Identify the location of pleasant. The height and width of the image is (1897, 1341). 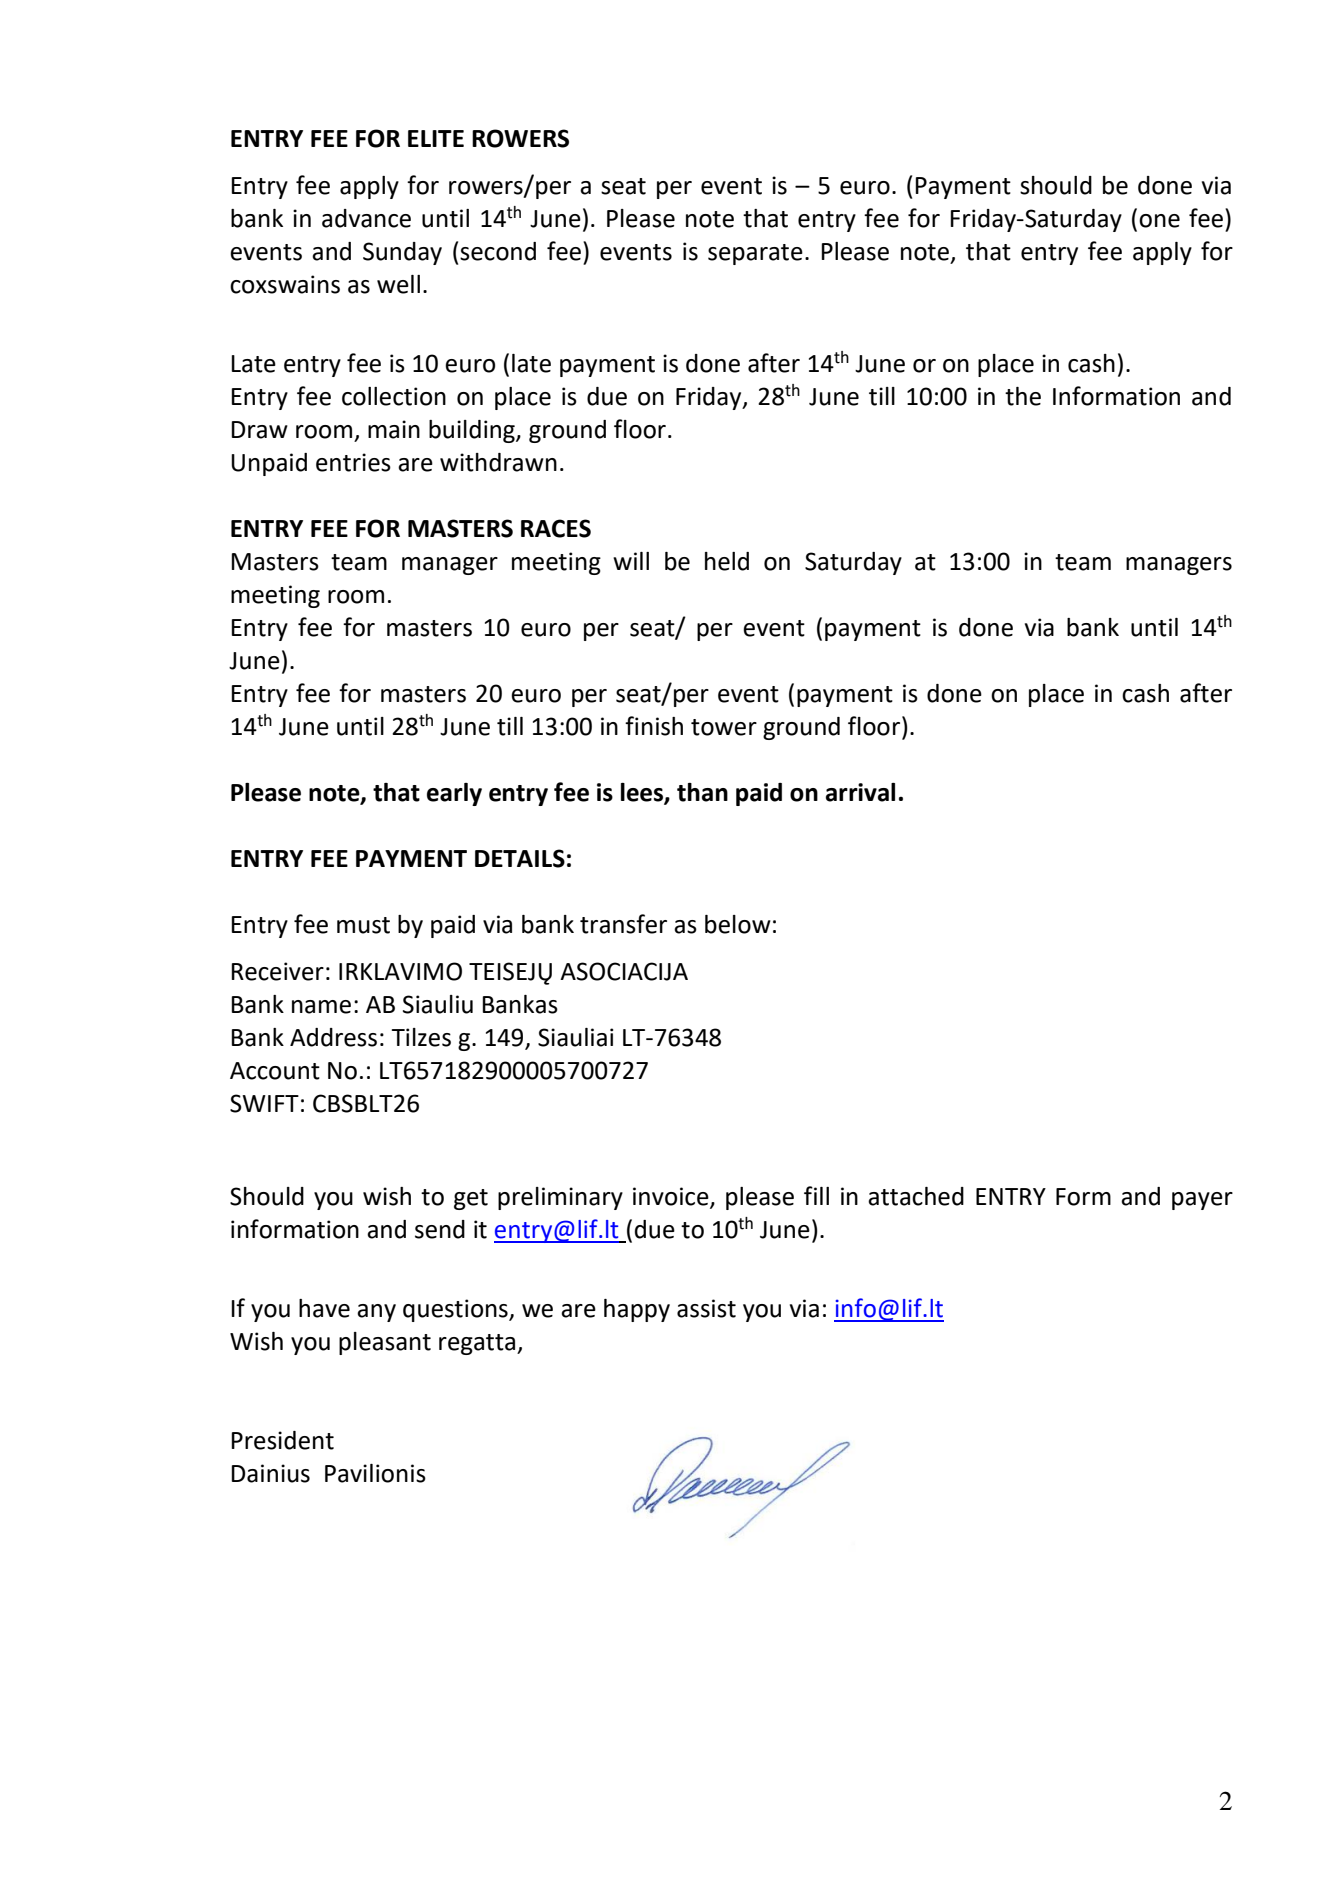
(385, 1343).
